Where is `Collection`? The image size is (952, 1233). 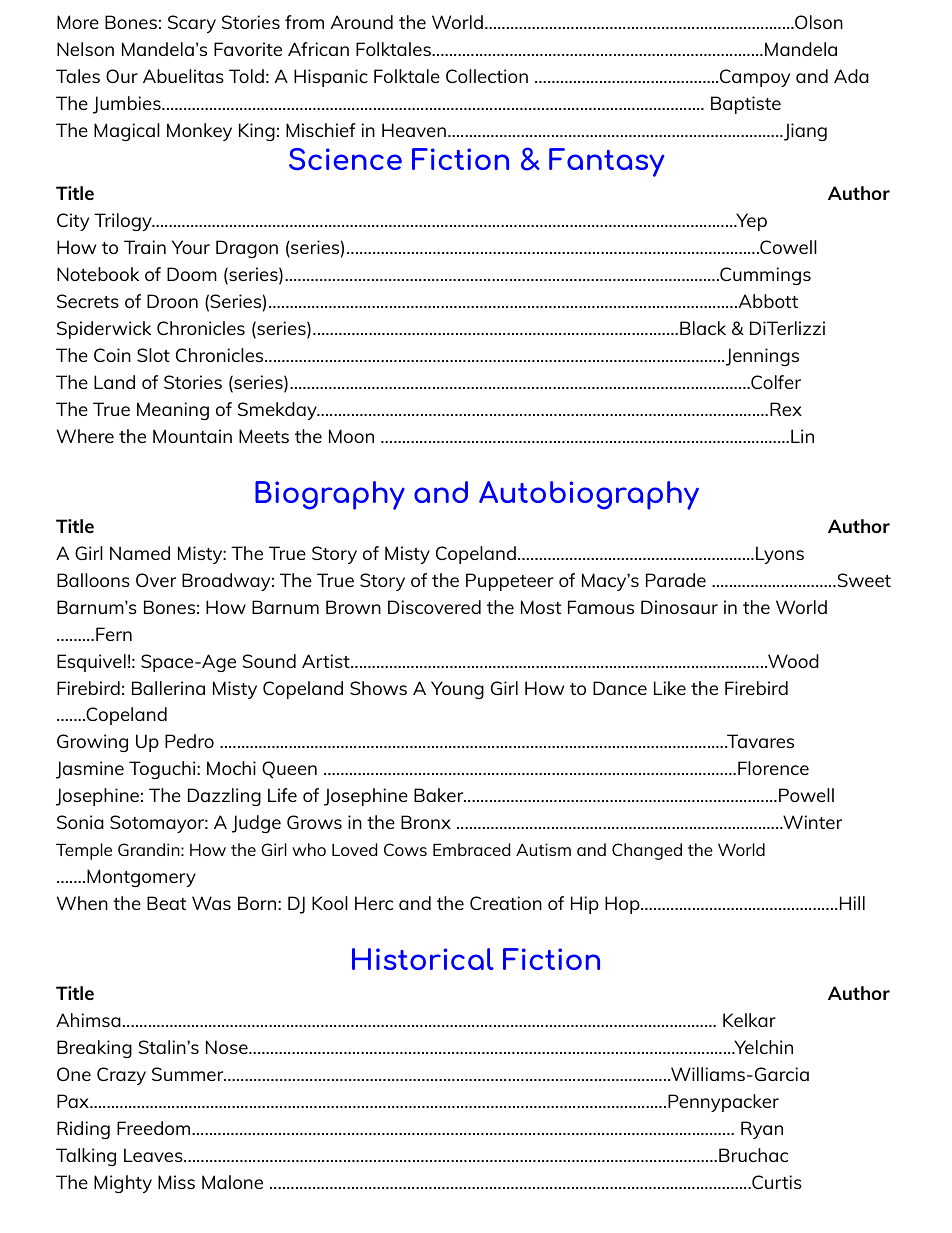 Collection is located at coordinates (487, 76).
